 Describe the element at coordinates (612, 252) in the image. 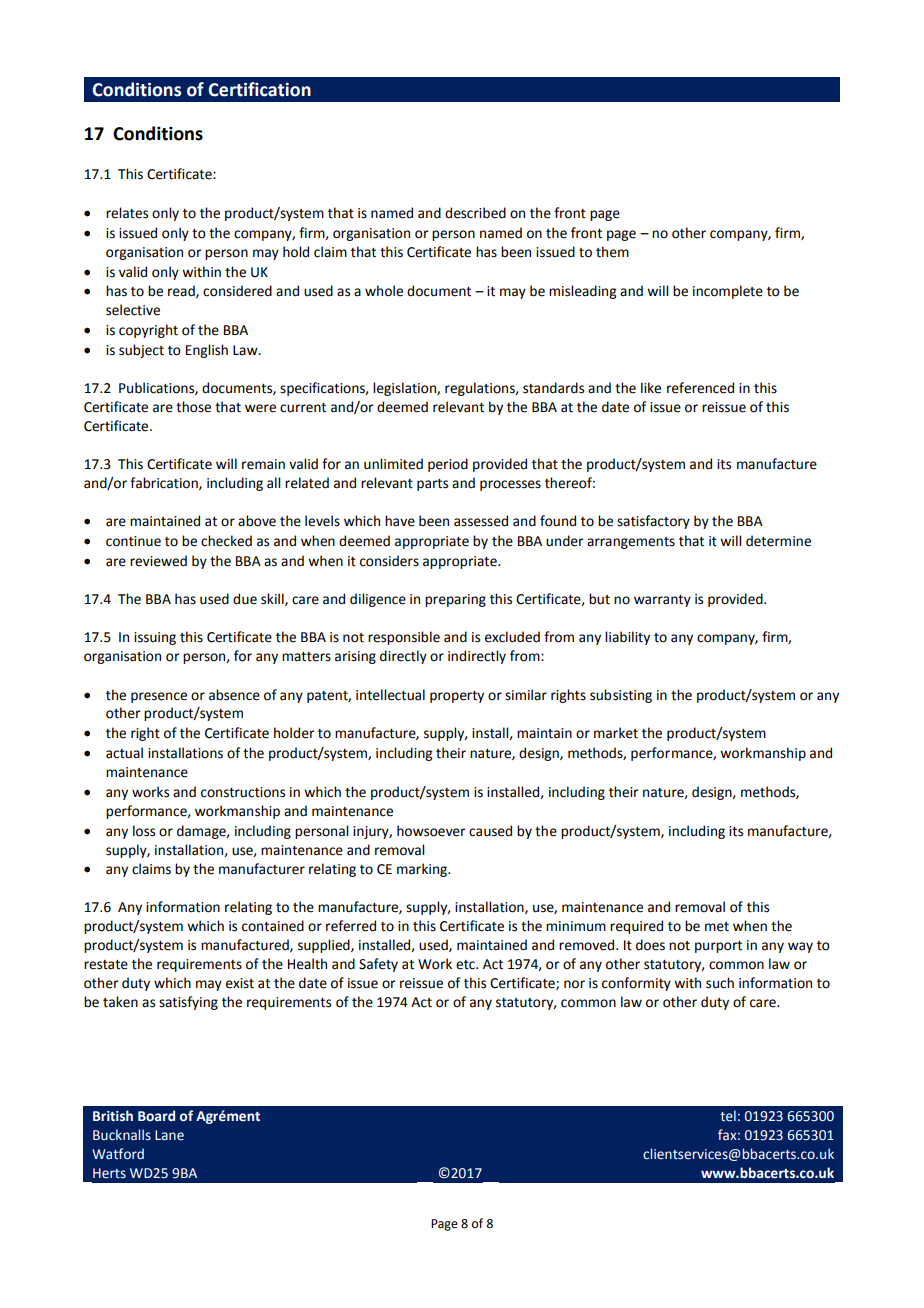

I see `them` at that location.
